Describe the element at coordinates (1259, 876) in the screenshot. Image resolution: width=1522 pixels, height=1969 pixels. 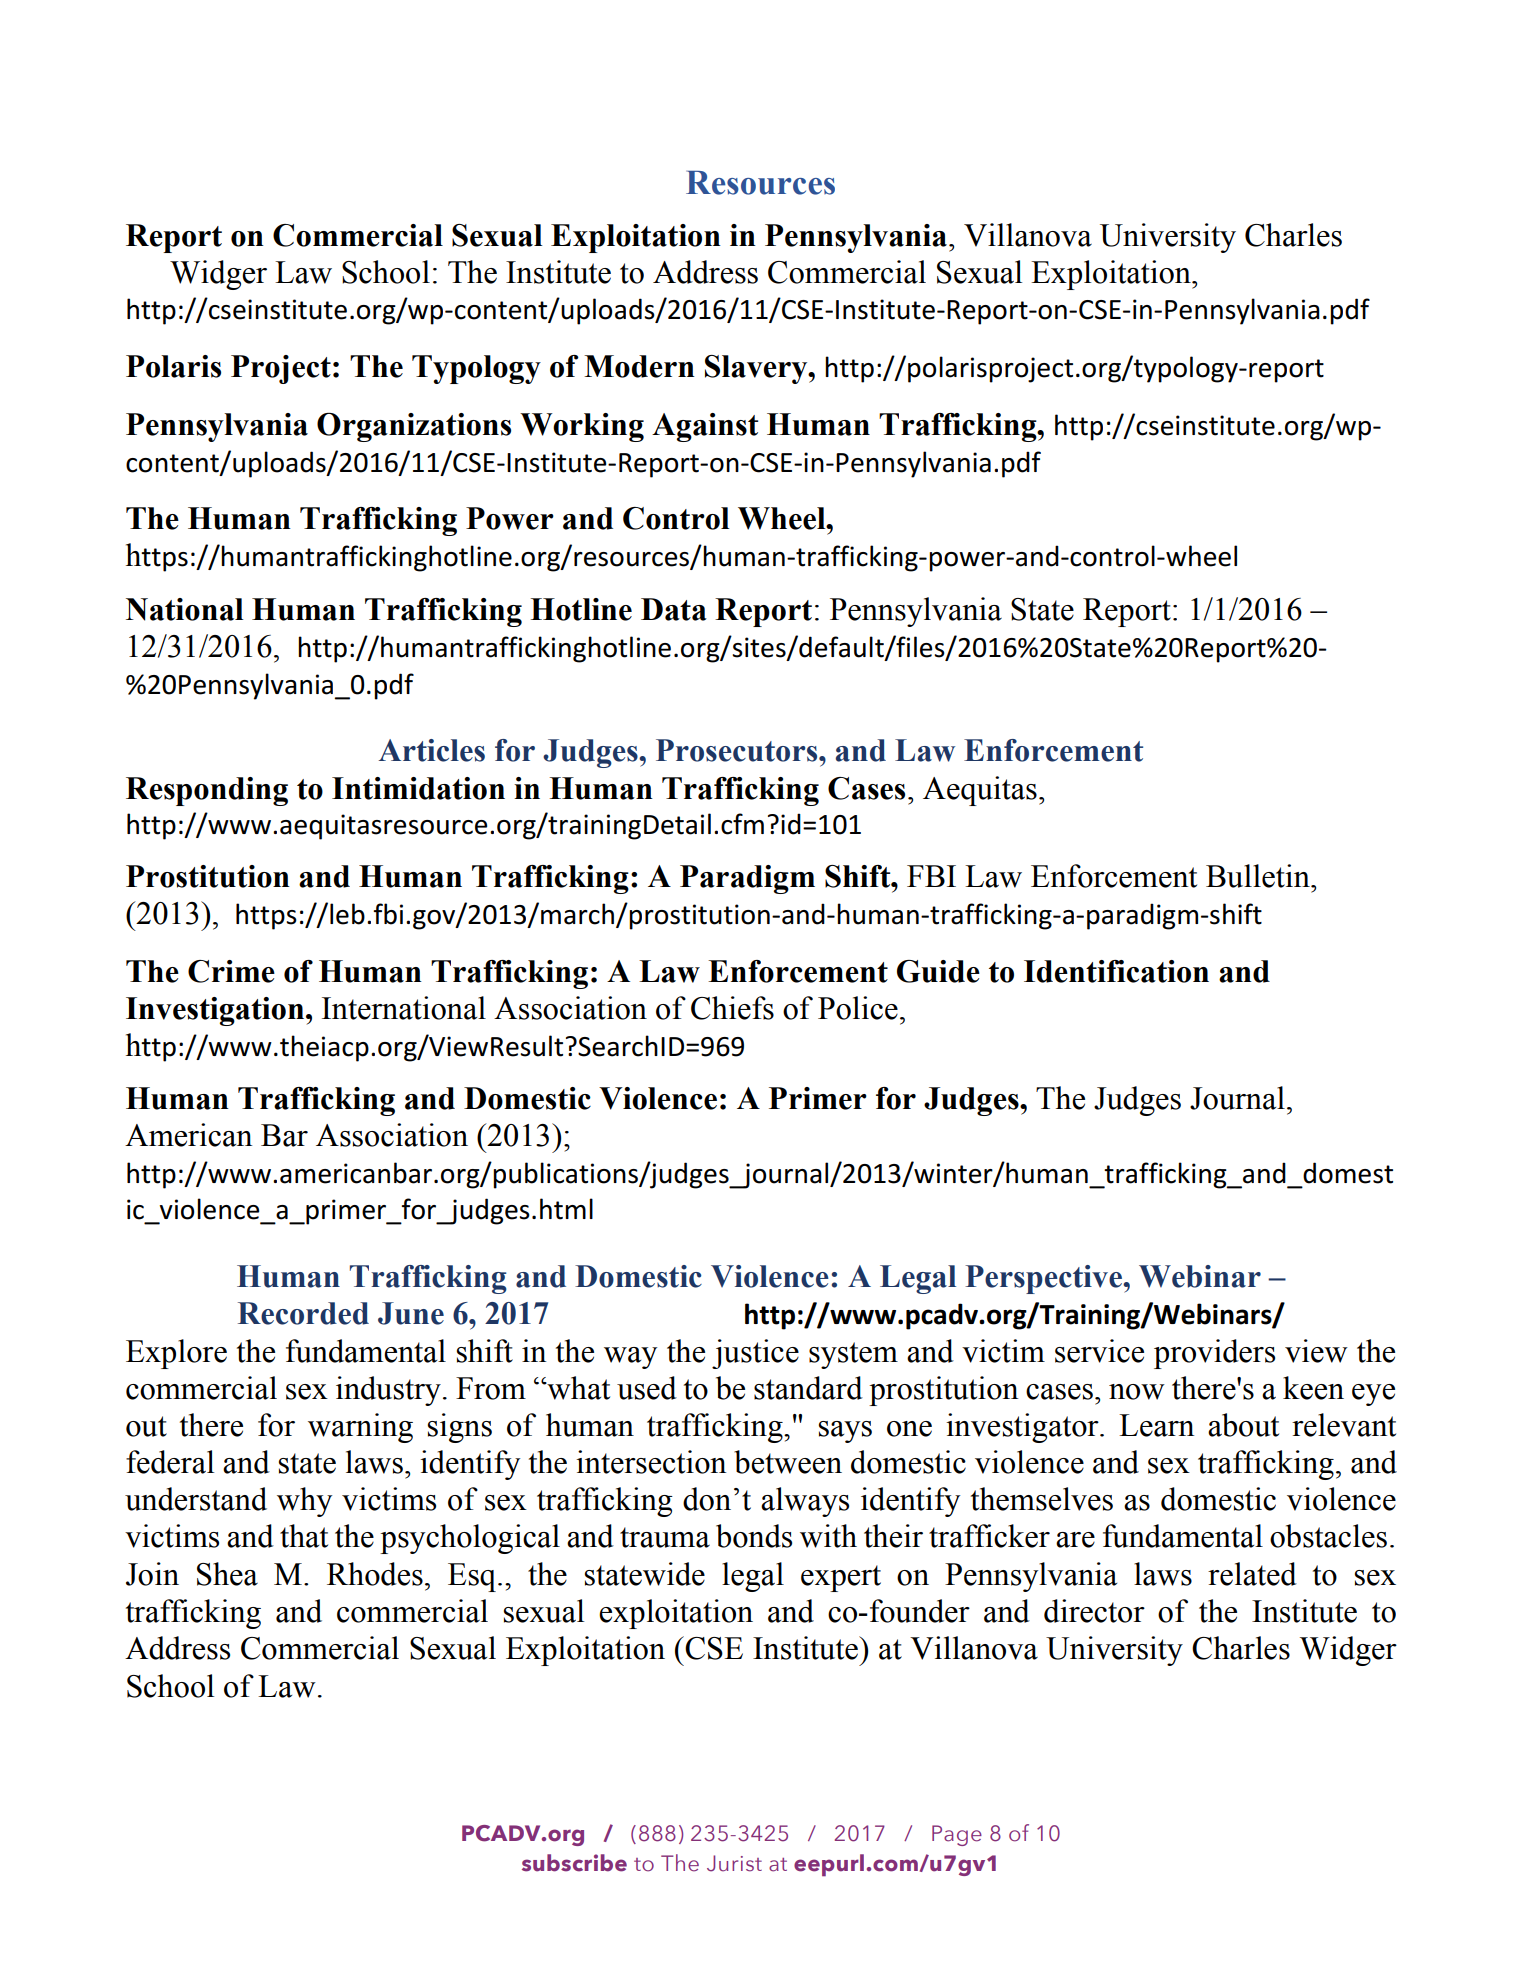
I see `Bulletin` at that location.
